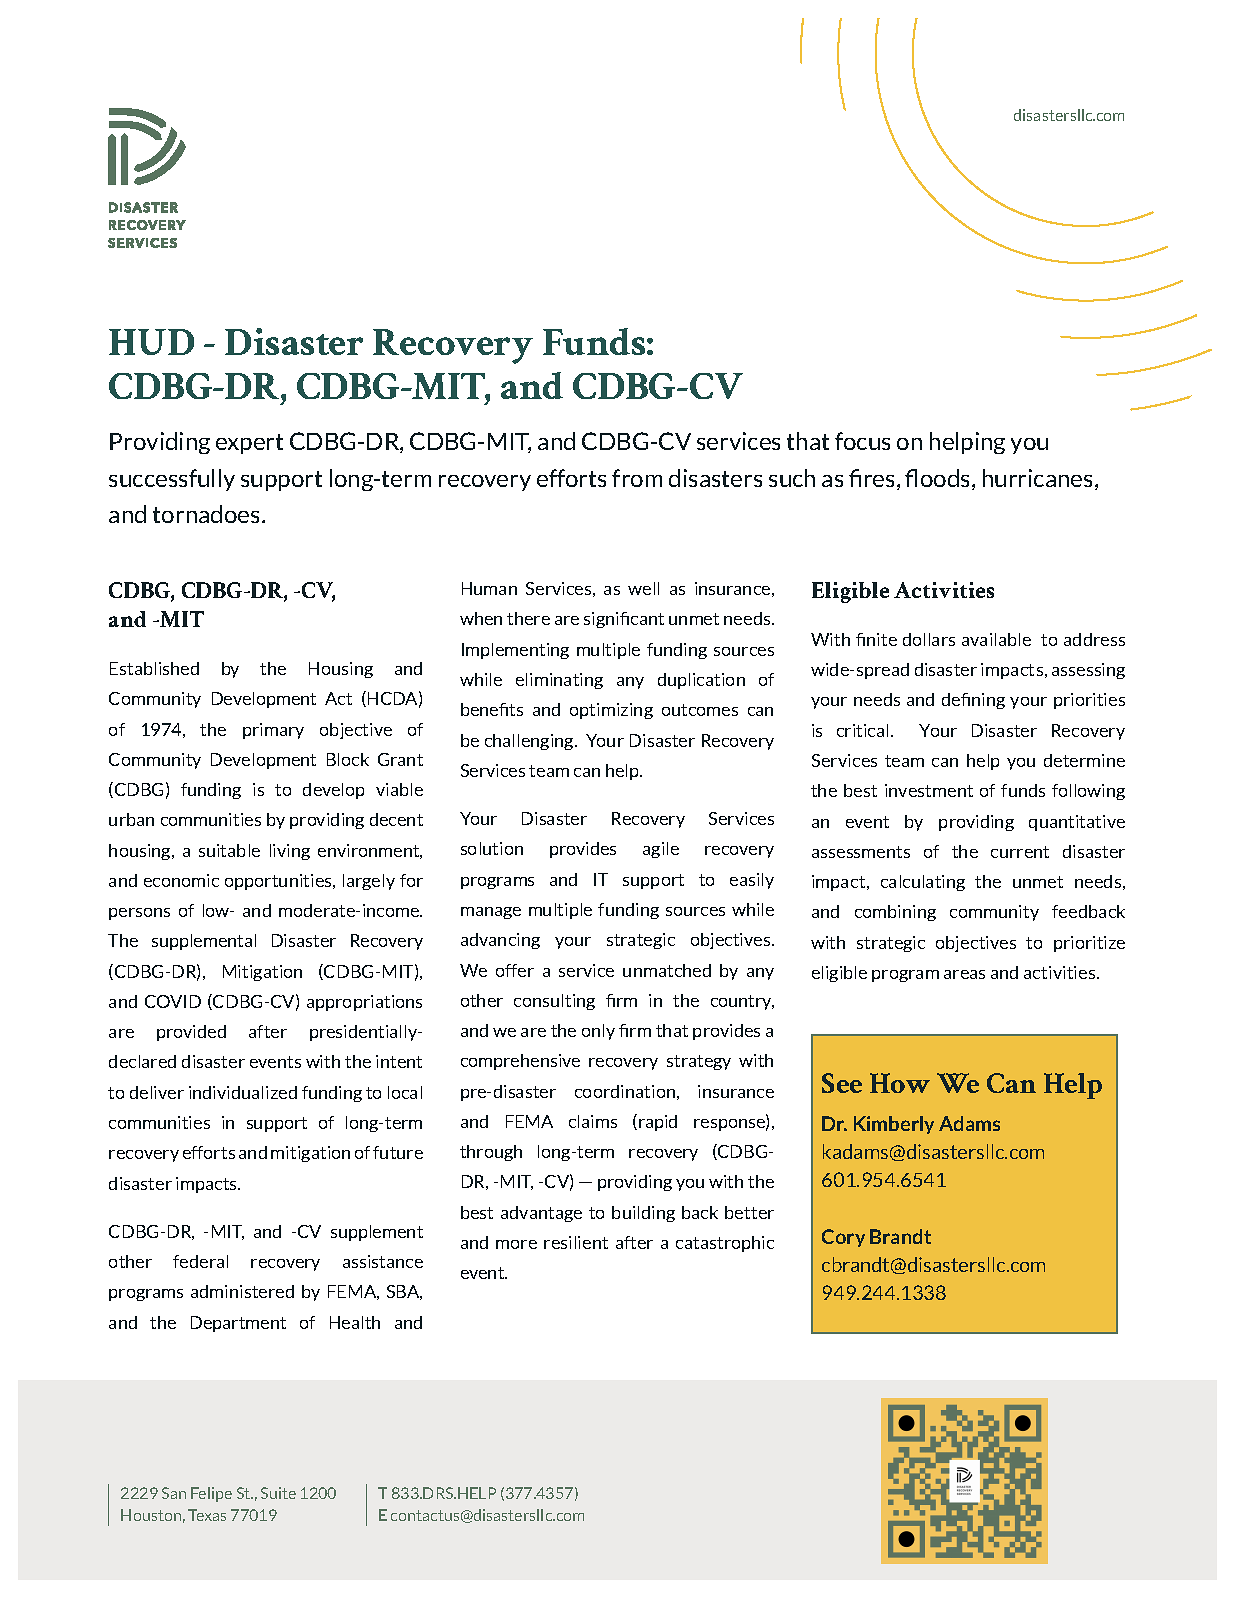  I want to click on areas, so click(964, 974).
